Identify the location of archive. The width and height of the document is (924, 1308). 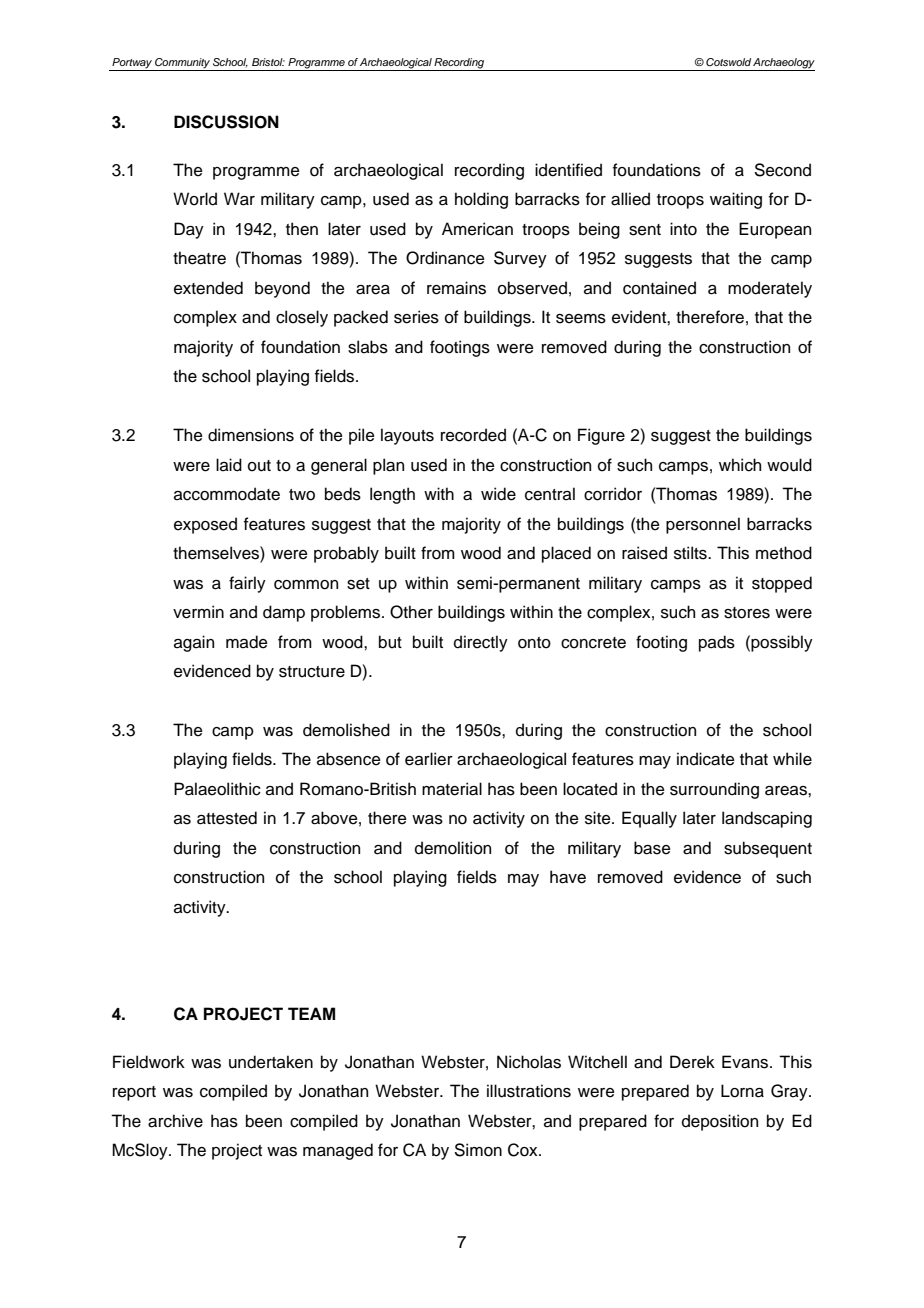
(175, 1121).
